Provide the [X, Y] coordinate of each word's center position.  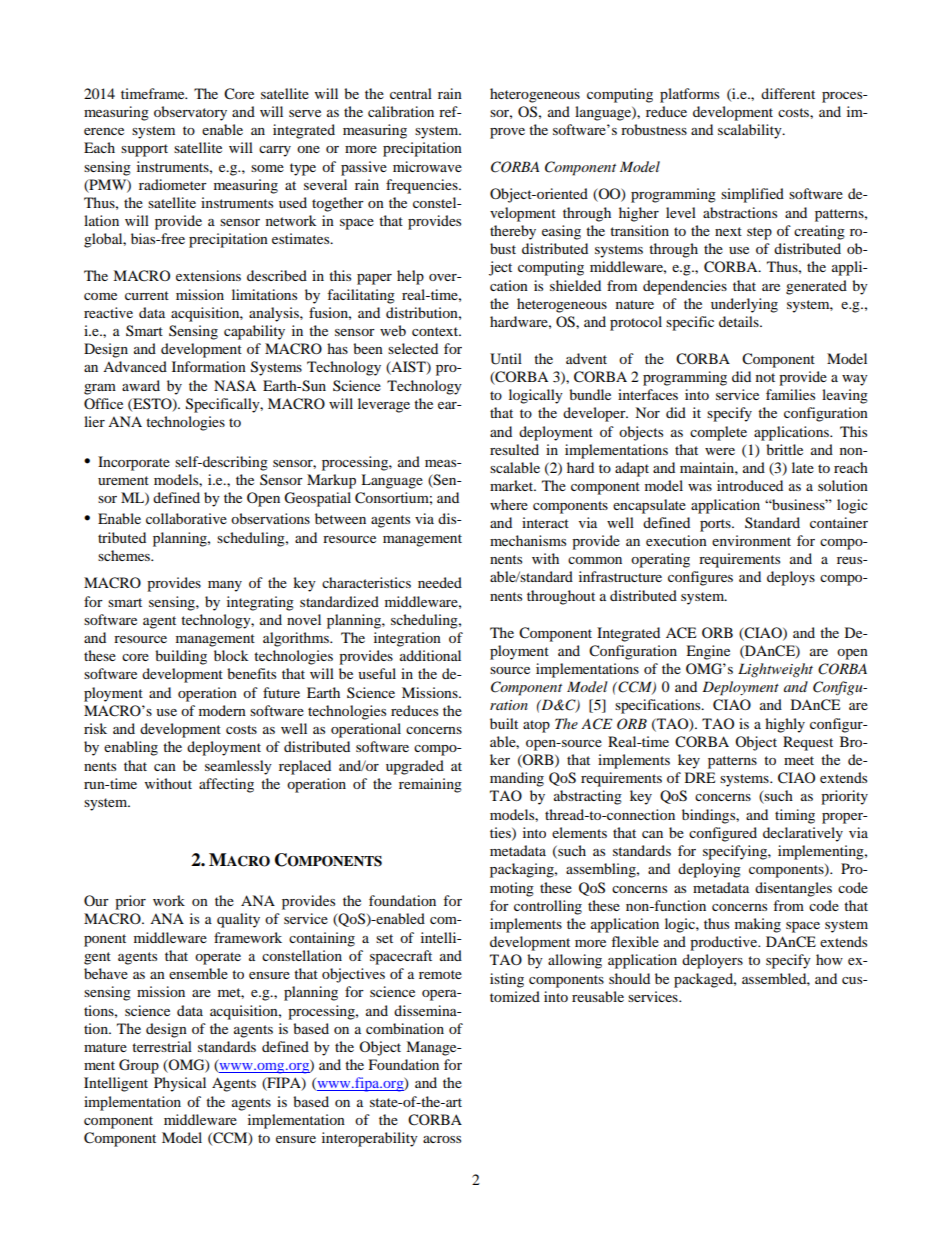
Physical [180, 1084]
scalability [751, 131]
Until [506, 359]
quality [238, 920]
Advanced [135, 366]
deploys [791, 578]
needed [440, 582]
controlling [548, 907]
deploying [709, 870]
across [442, 1139]
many [225, 586]
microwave [427, 166]
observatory [190, 113]
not [765, 377]
